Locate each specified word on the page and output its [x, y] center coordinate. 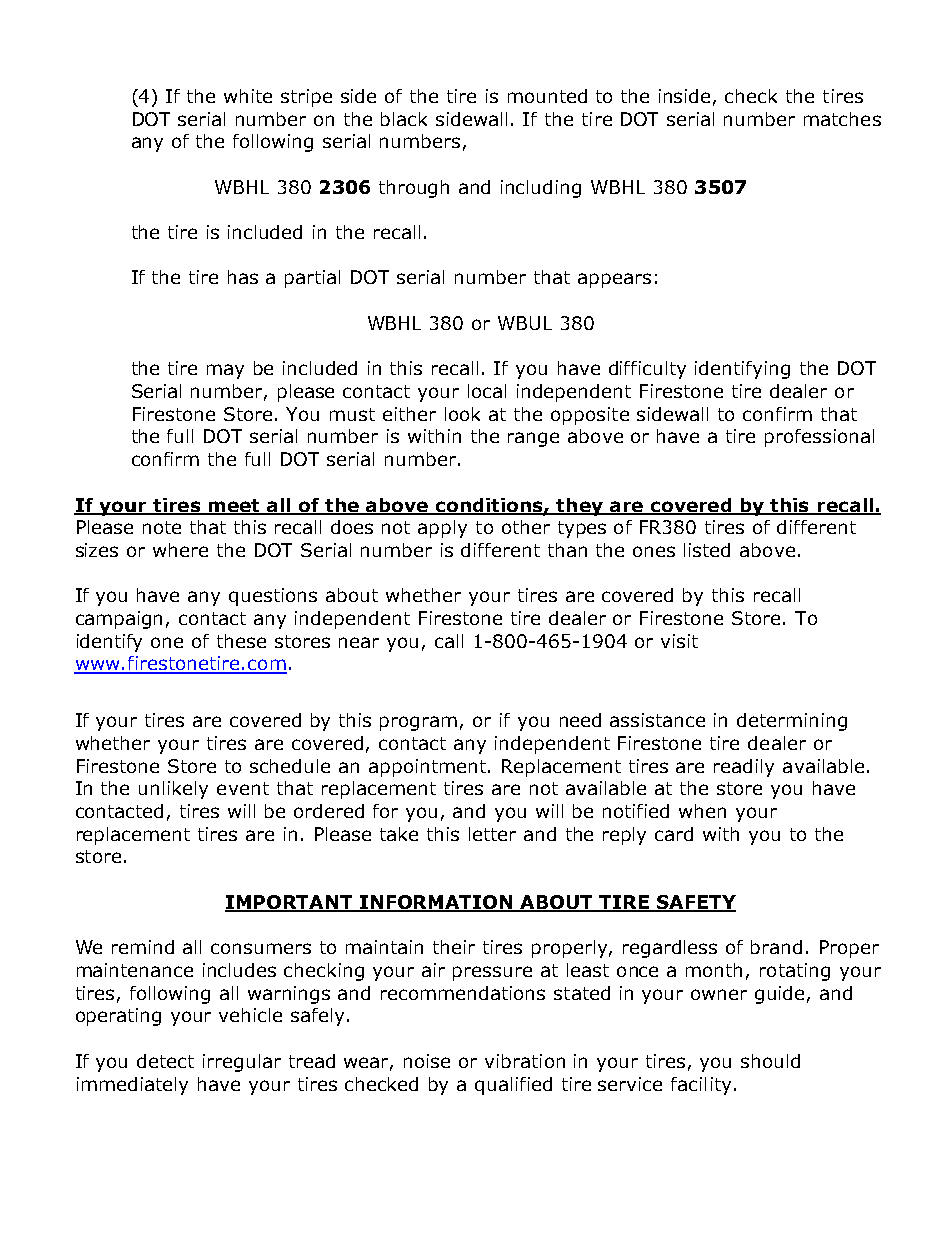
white [248, 96]
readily [744, 768]
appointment [429, 768]
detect [165, 1061]
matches [842, 119]
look [462, 414]
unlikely [173, 790]
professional [819, 438]
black [404, 119]
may [225, 371]
